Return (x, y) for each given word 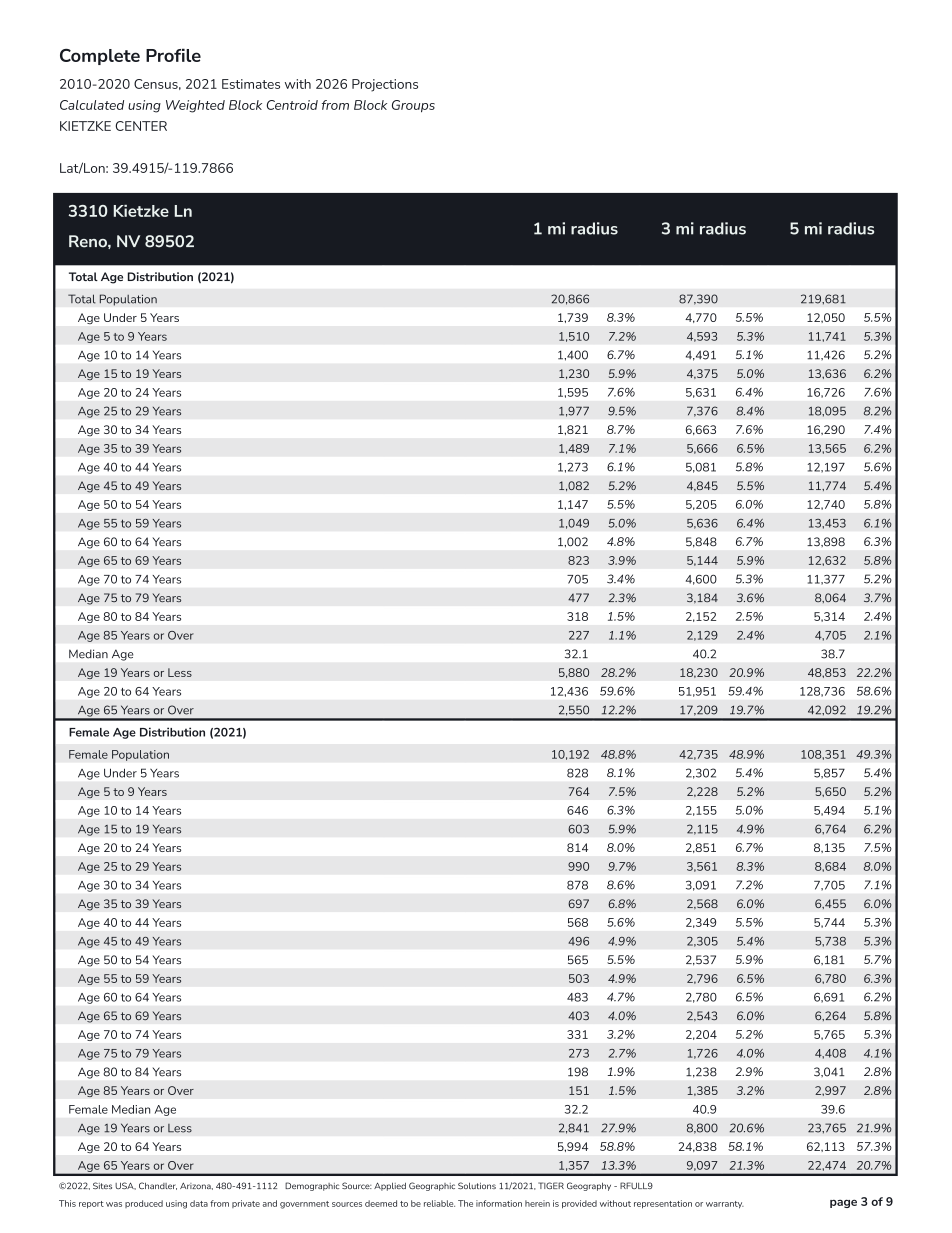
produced (144, 1204)
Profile (173, 55)
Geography (589, 1186)
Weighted (195, 106)
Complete (100, 57)
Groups (413, 106)
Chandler (158, 1186)
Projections (385, 85)
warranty (725, 1205)
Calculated (92, 105)
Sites (102, 1185)
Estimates (251, 84)
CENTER (141, 126)
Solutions (477, 1185)
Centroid (292, 105)
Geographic (432, 1186)
